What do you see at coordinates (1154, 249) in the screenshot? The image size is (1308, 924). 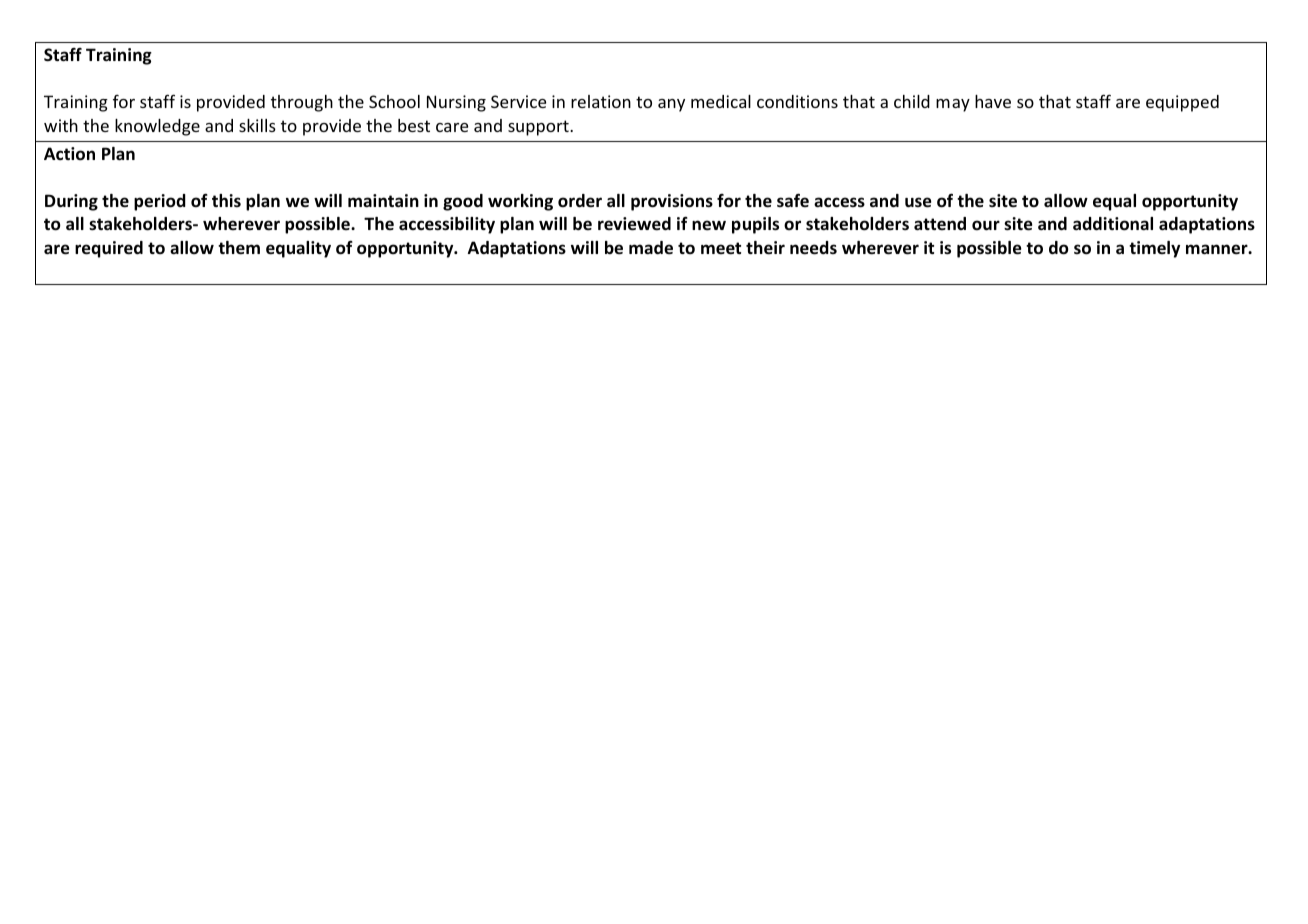 I see `timely` at bounding box center [1154, 249].
